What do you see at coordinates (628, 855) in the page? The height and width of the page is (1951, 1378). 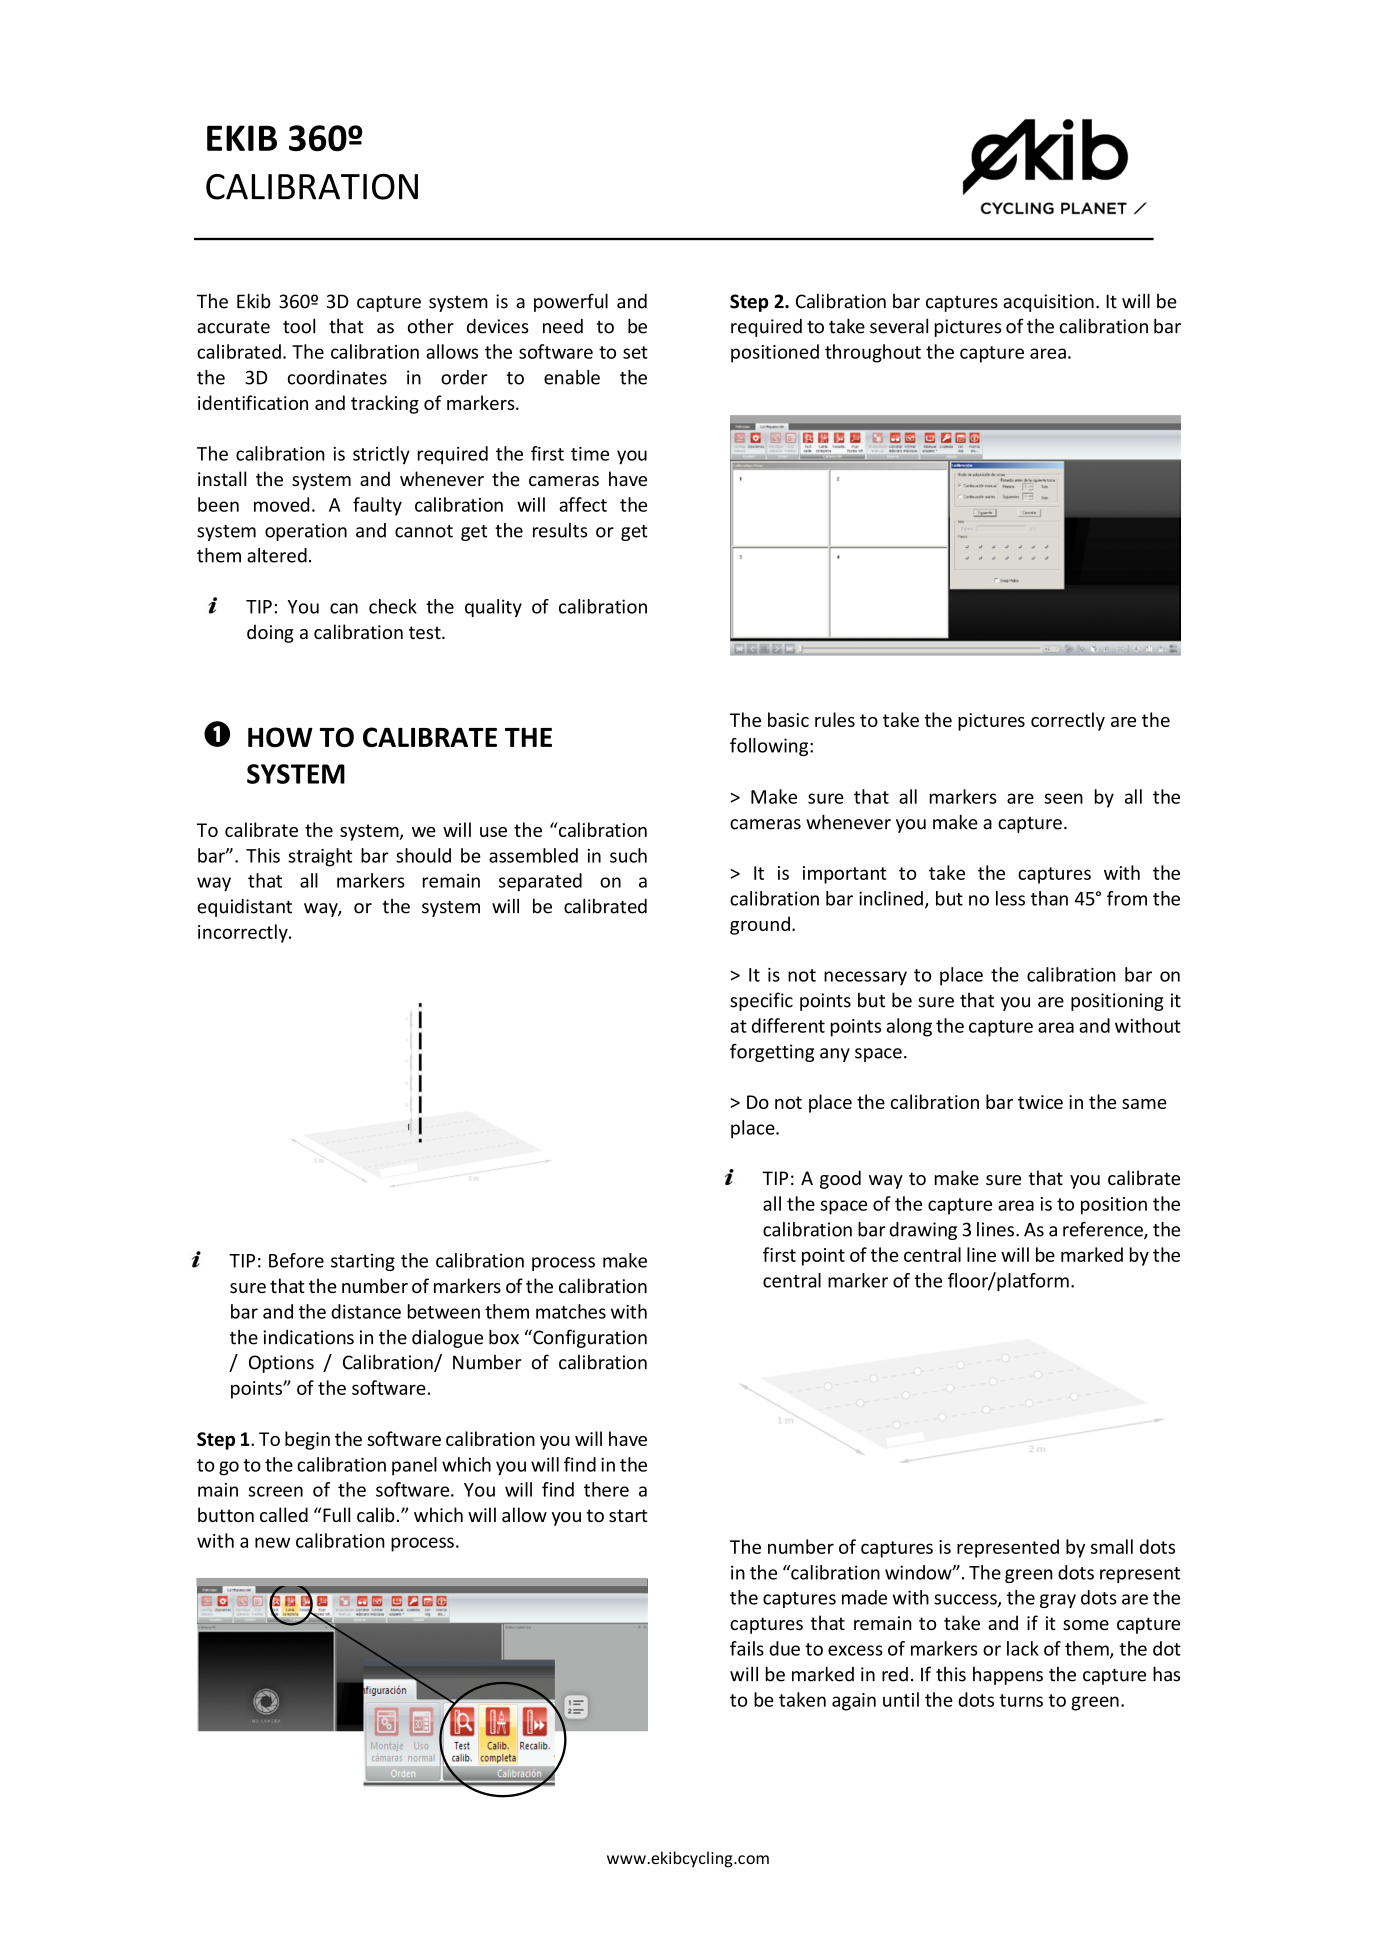 I see `such` at bounding box center [628, 855].
